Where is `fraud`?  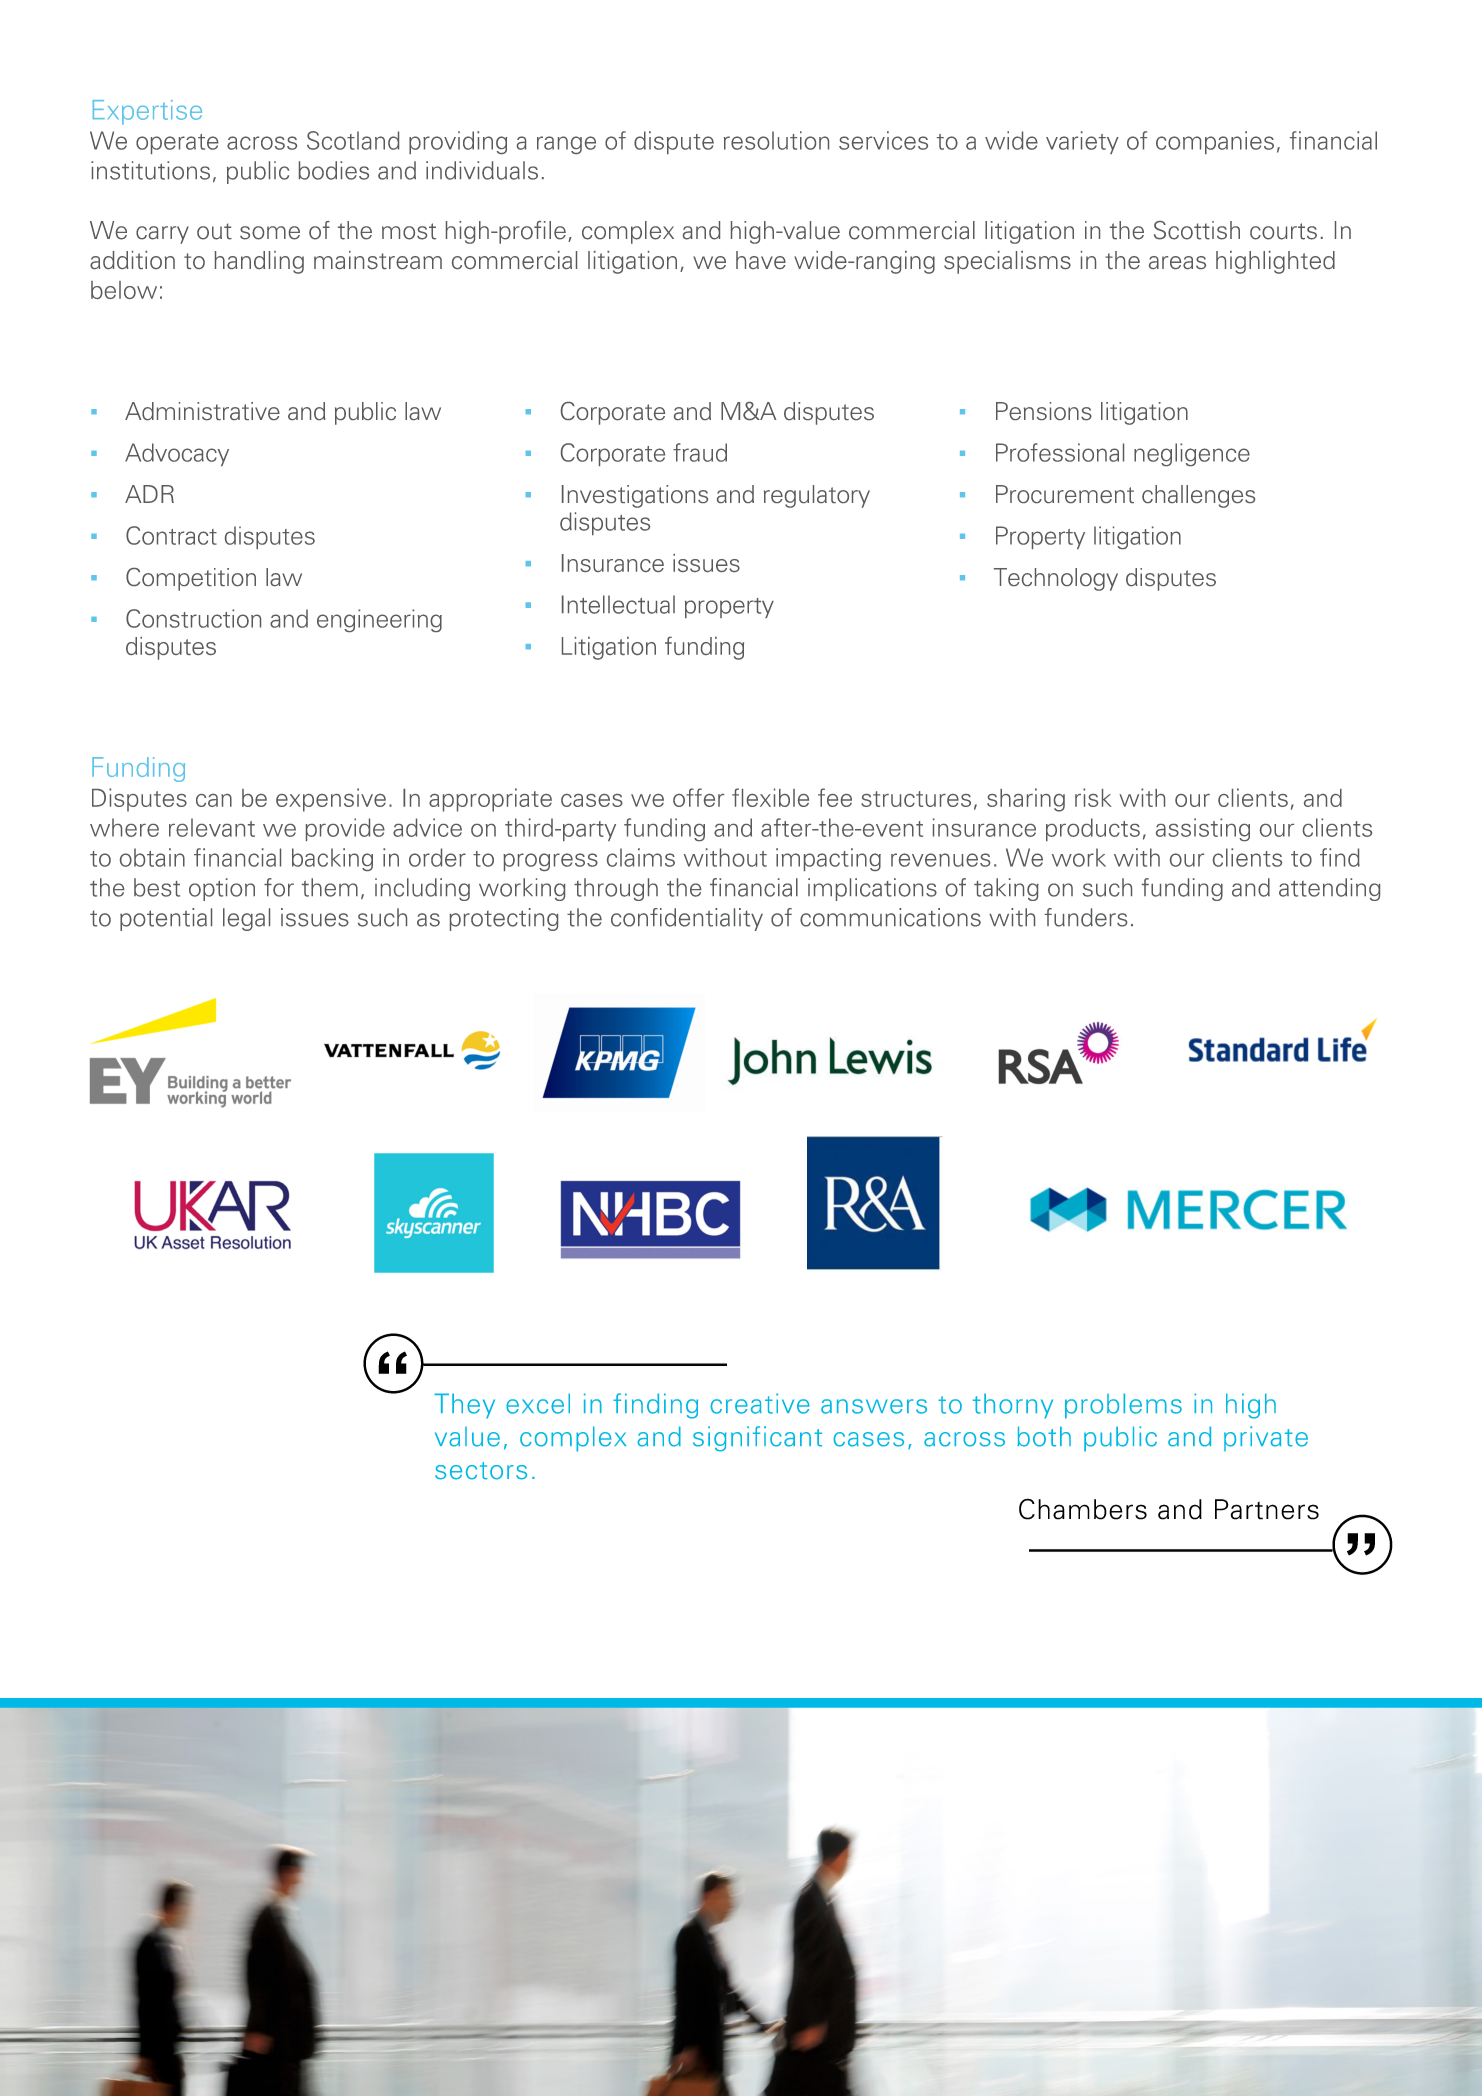
fraud is located at coordinates (700, 452).
